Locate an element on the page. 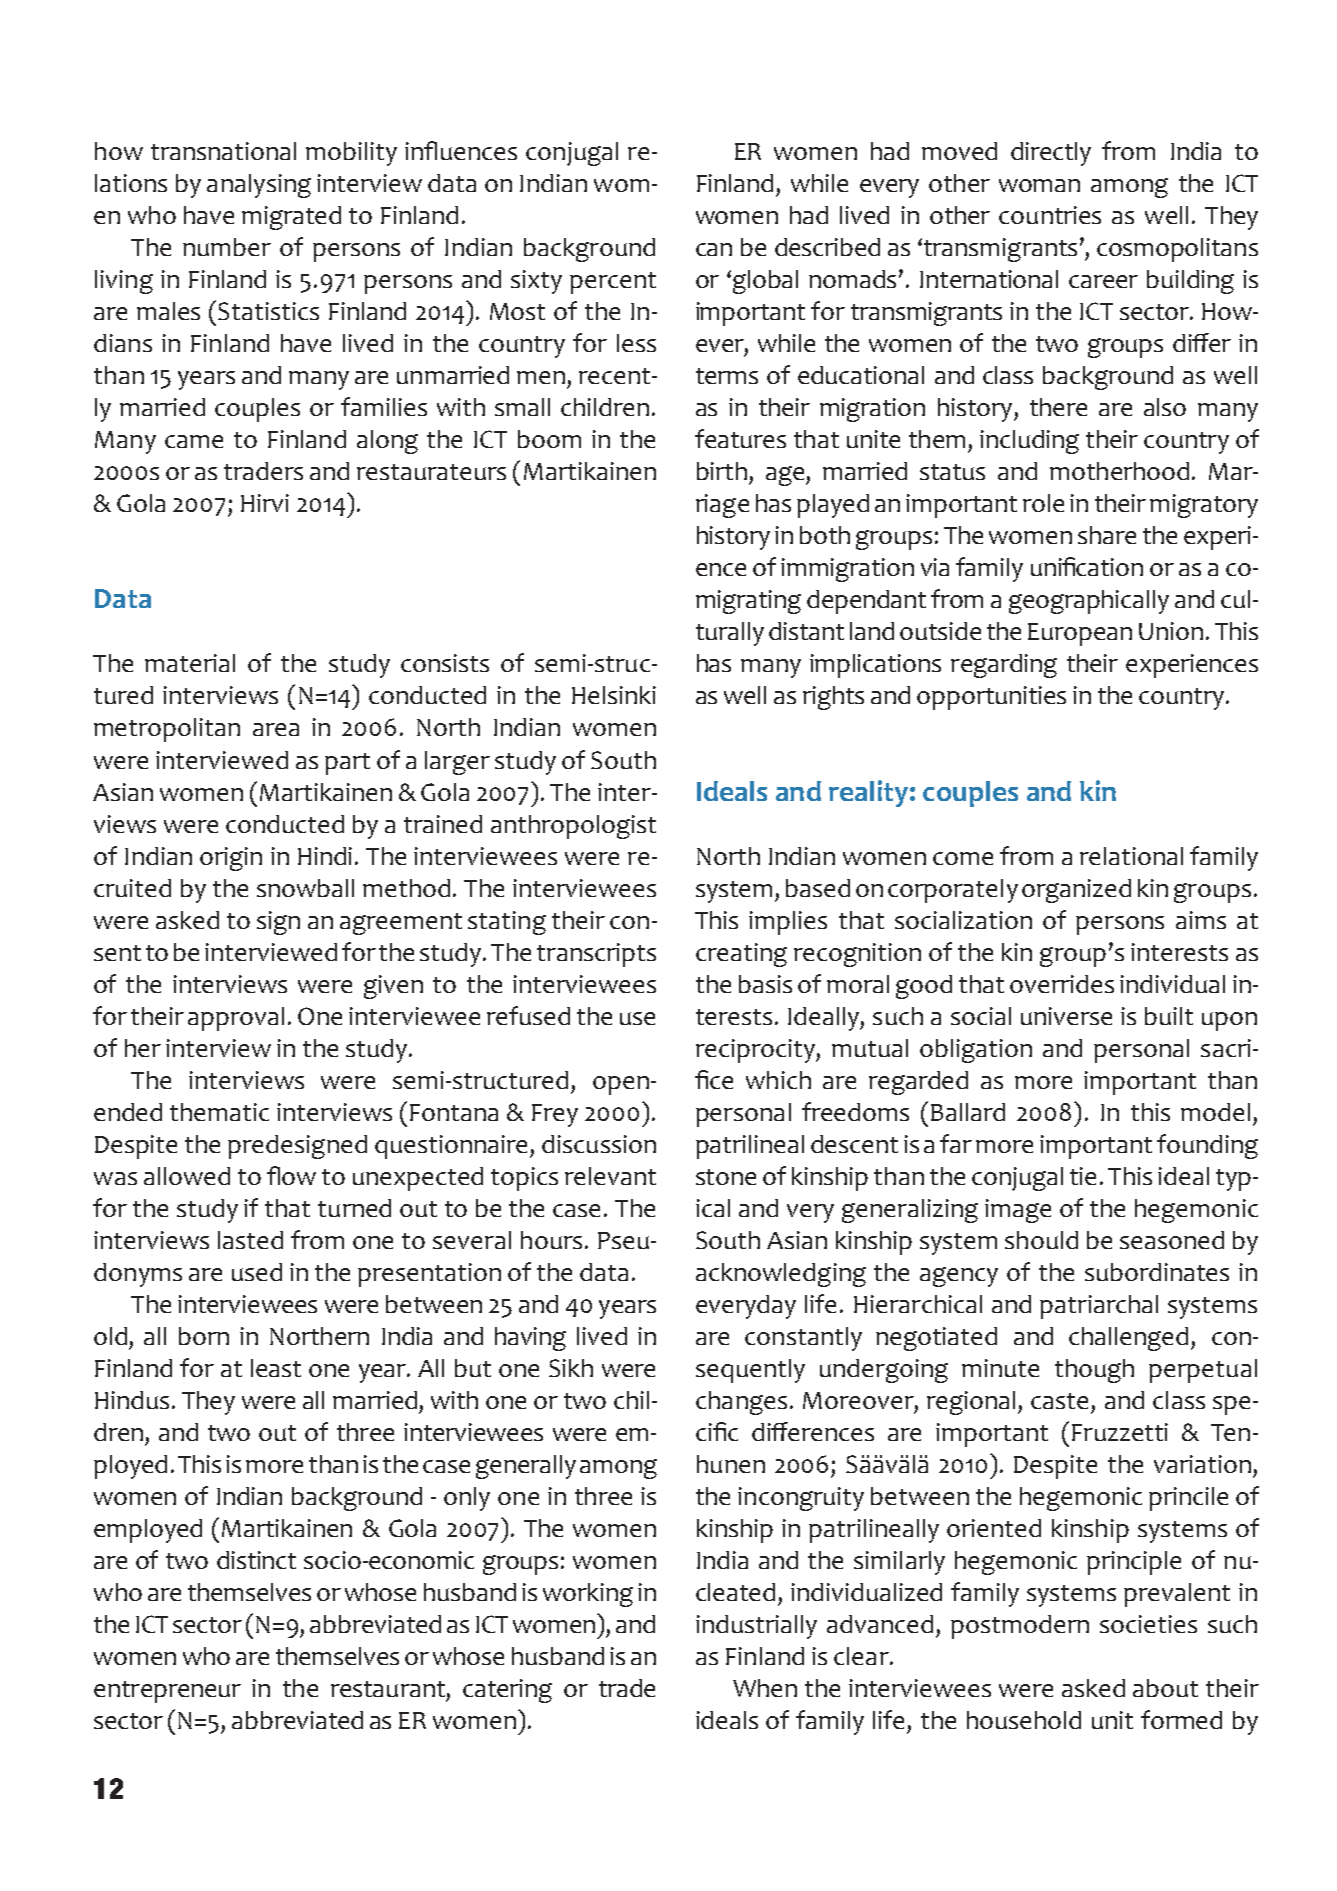 This page has width=1337, height=1891. organized is located at coordinates (1076, 891).
